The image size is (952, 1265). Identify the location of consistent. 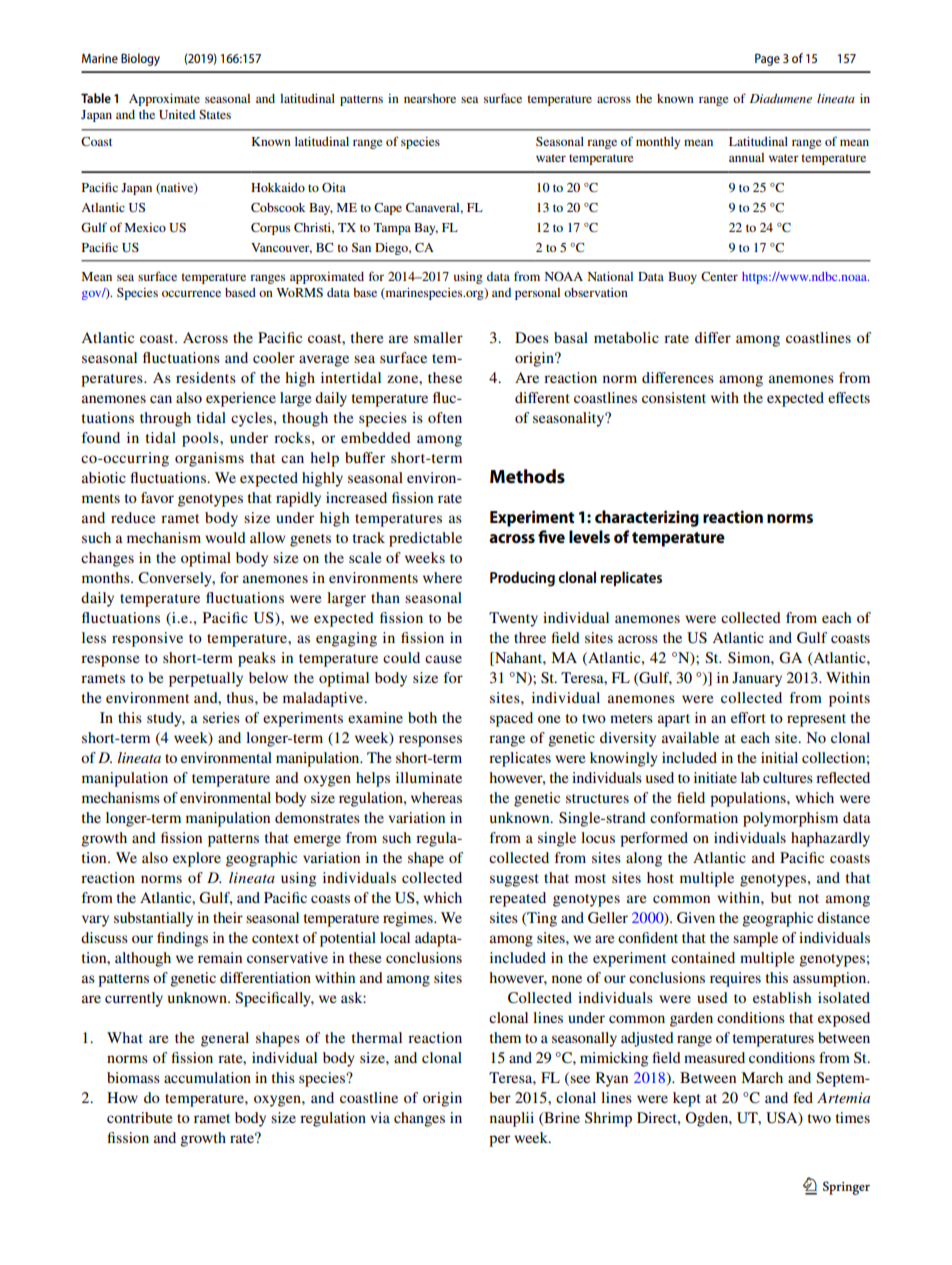
(674, 397).
